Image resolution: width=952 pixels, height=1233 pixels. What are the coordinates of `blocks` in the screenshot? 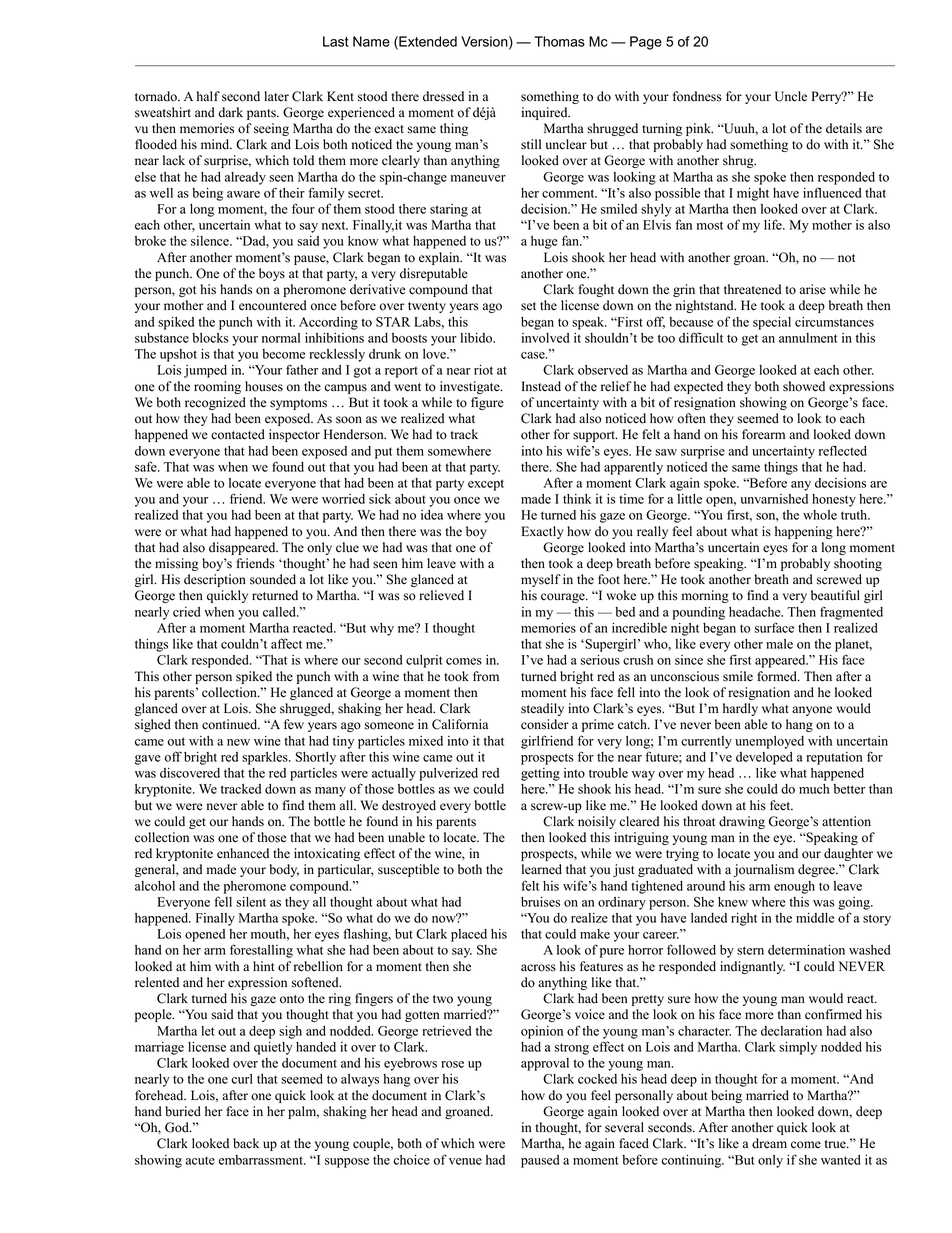 It's located at (210, 338).
